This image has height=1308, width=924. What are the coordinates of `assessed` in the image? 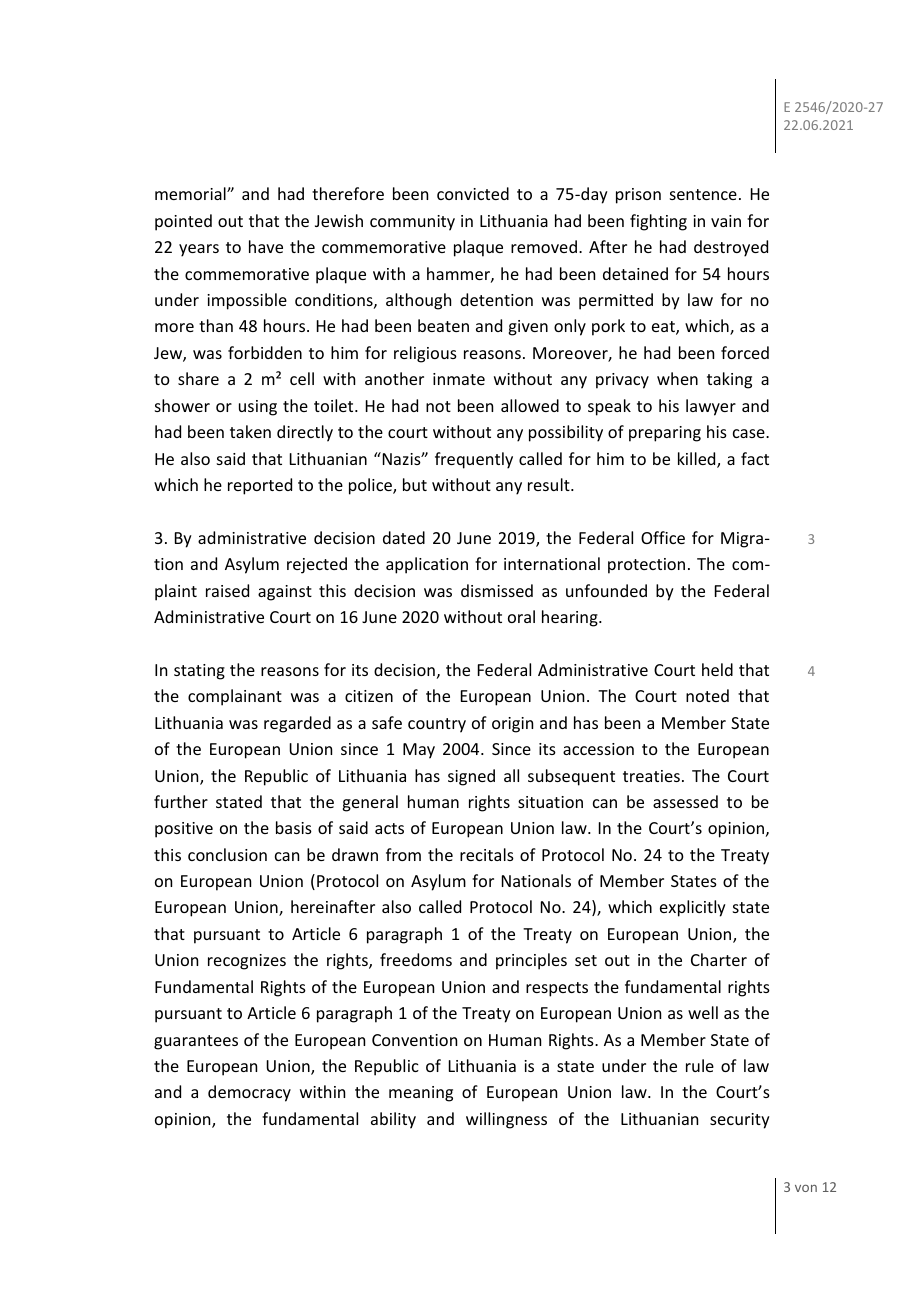 It's located at (685, 801).
